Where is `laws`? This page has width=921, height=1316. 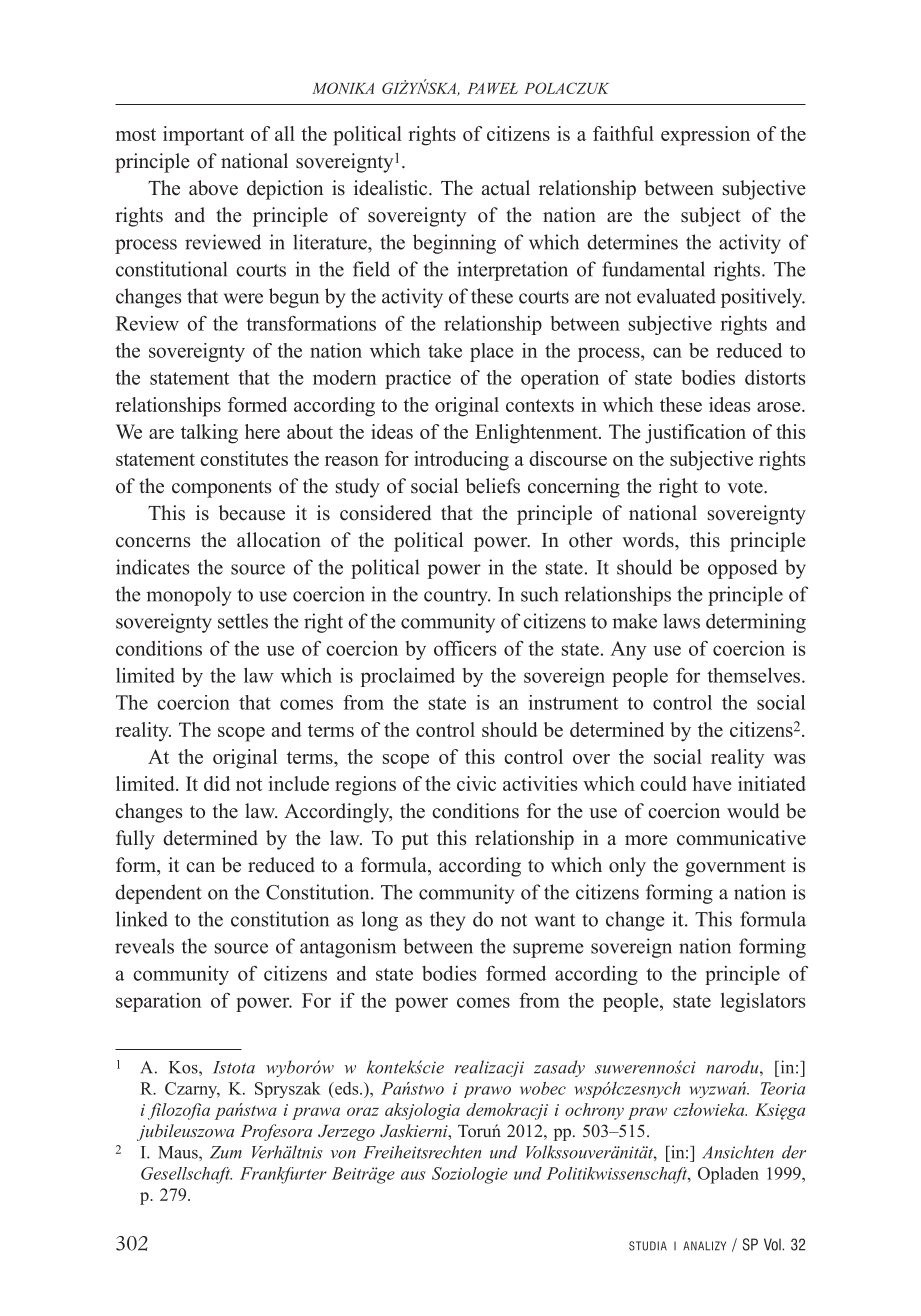
laws is located at coordinates (681, 621).
